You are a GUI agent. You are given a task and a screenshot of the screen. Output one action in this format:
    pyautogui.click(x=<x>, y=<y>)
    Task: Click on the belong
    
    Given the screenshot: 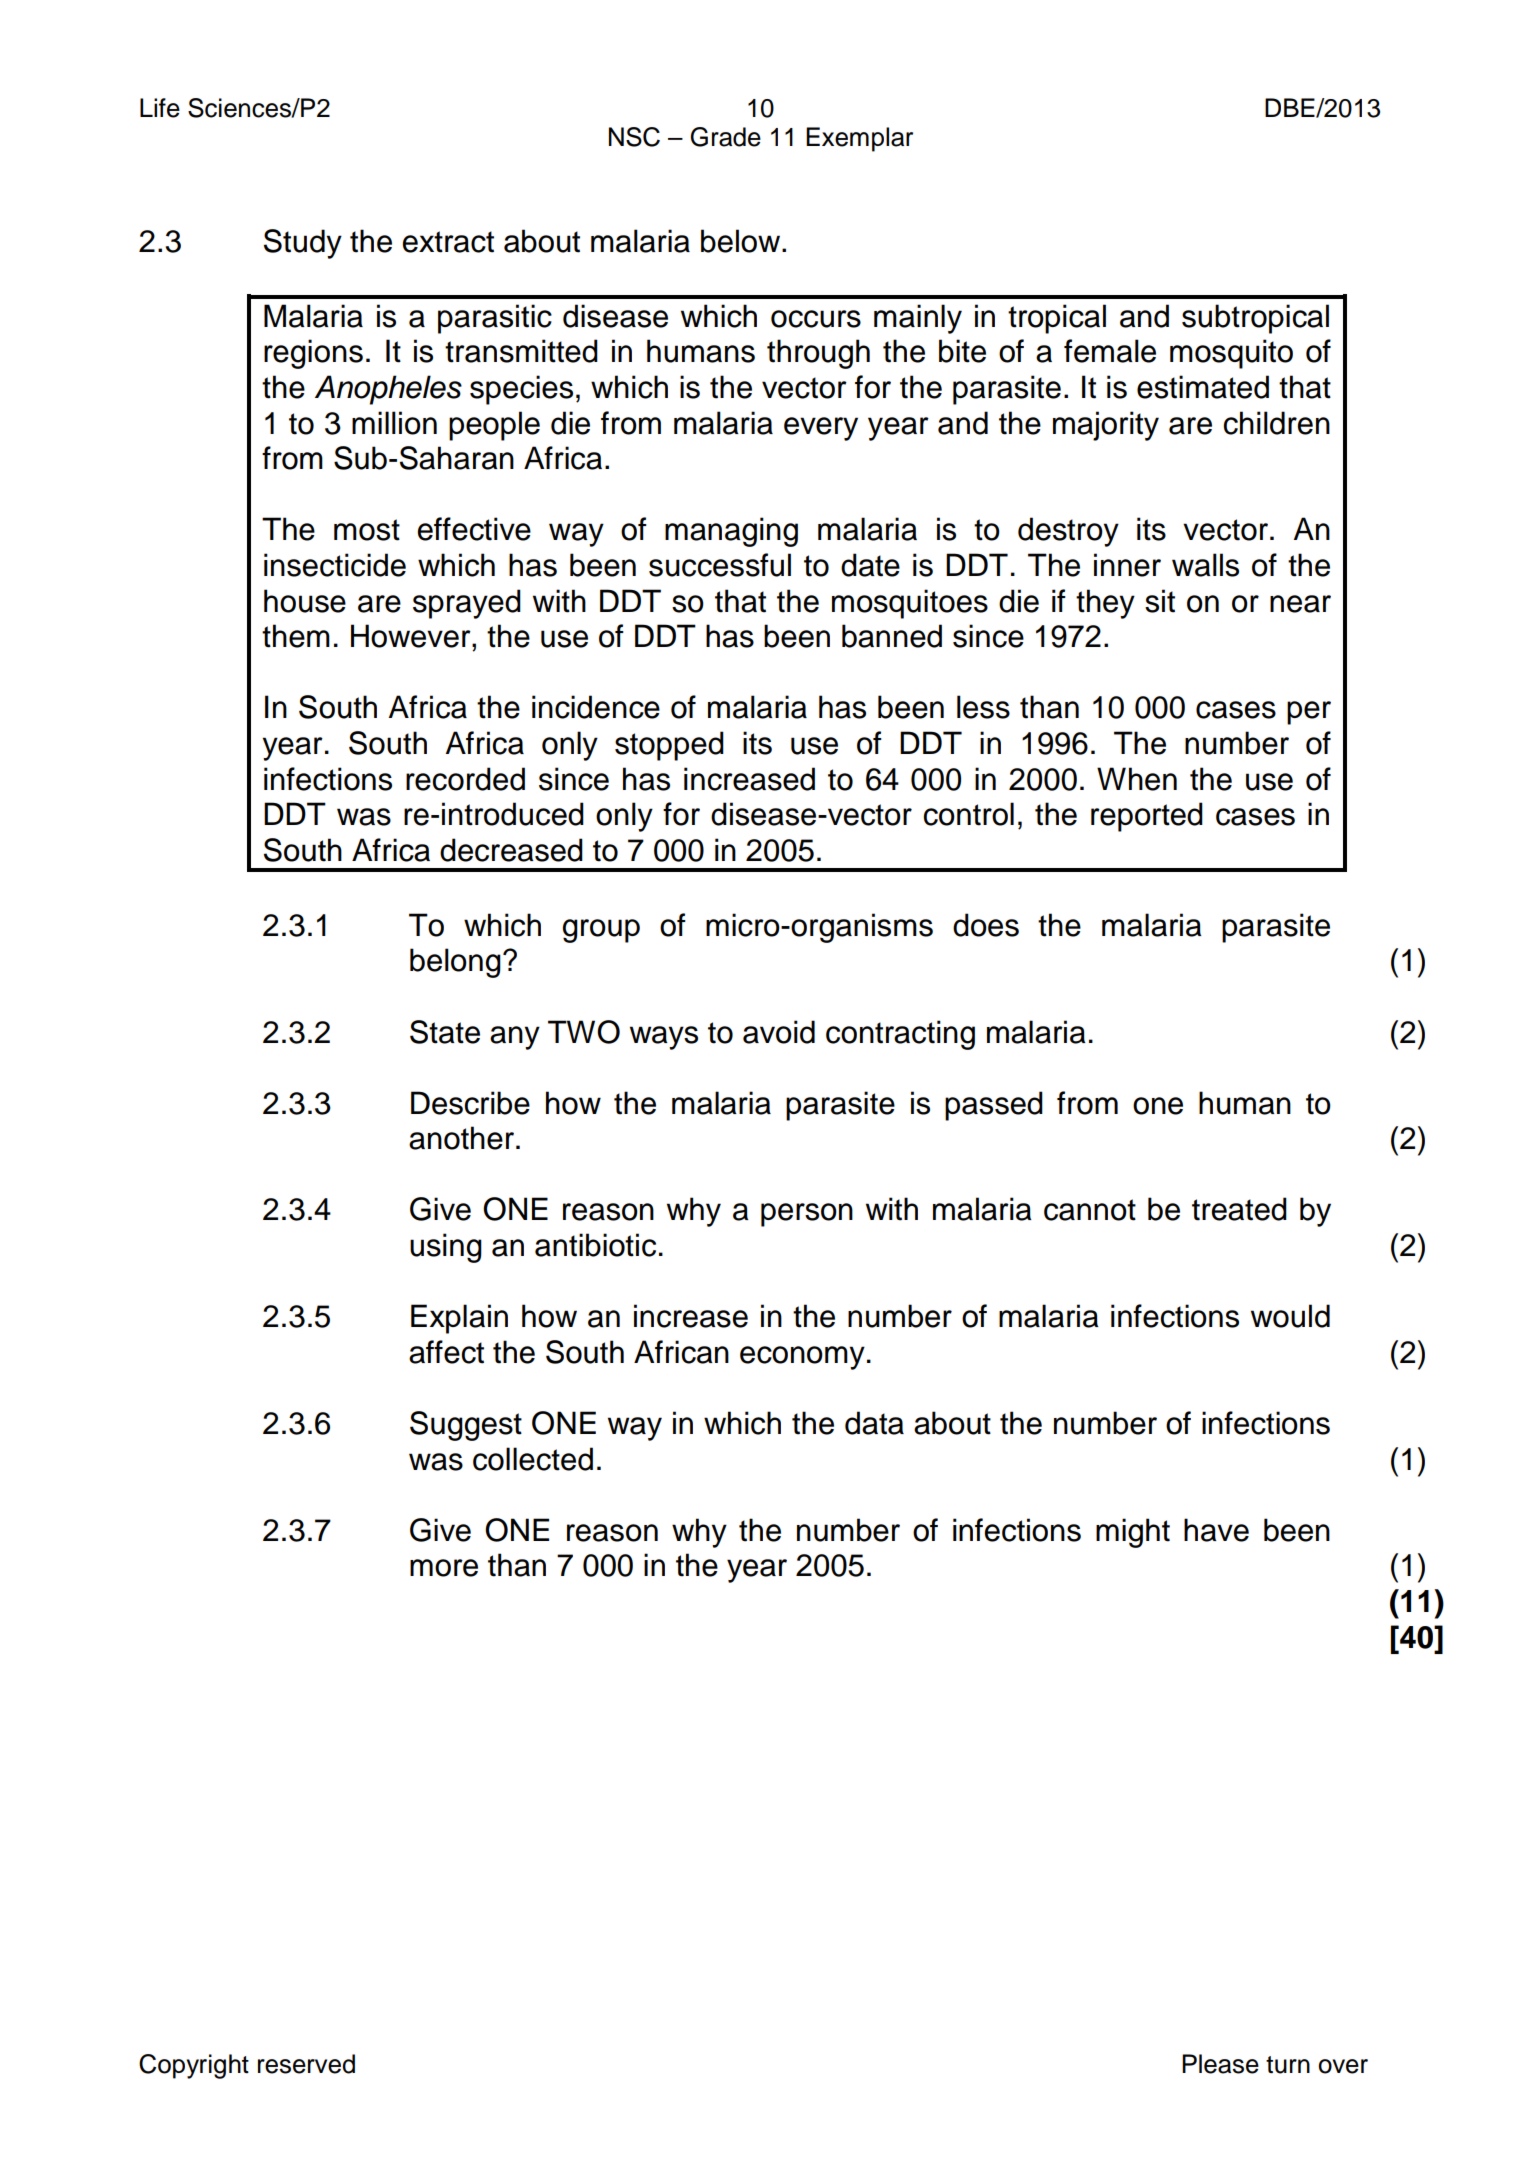 What is the action you would take?
    pyautogui.click(x=455, y=963)
